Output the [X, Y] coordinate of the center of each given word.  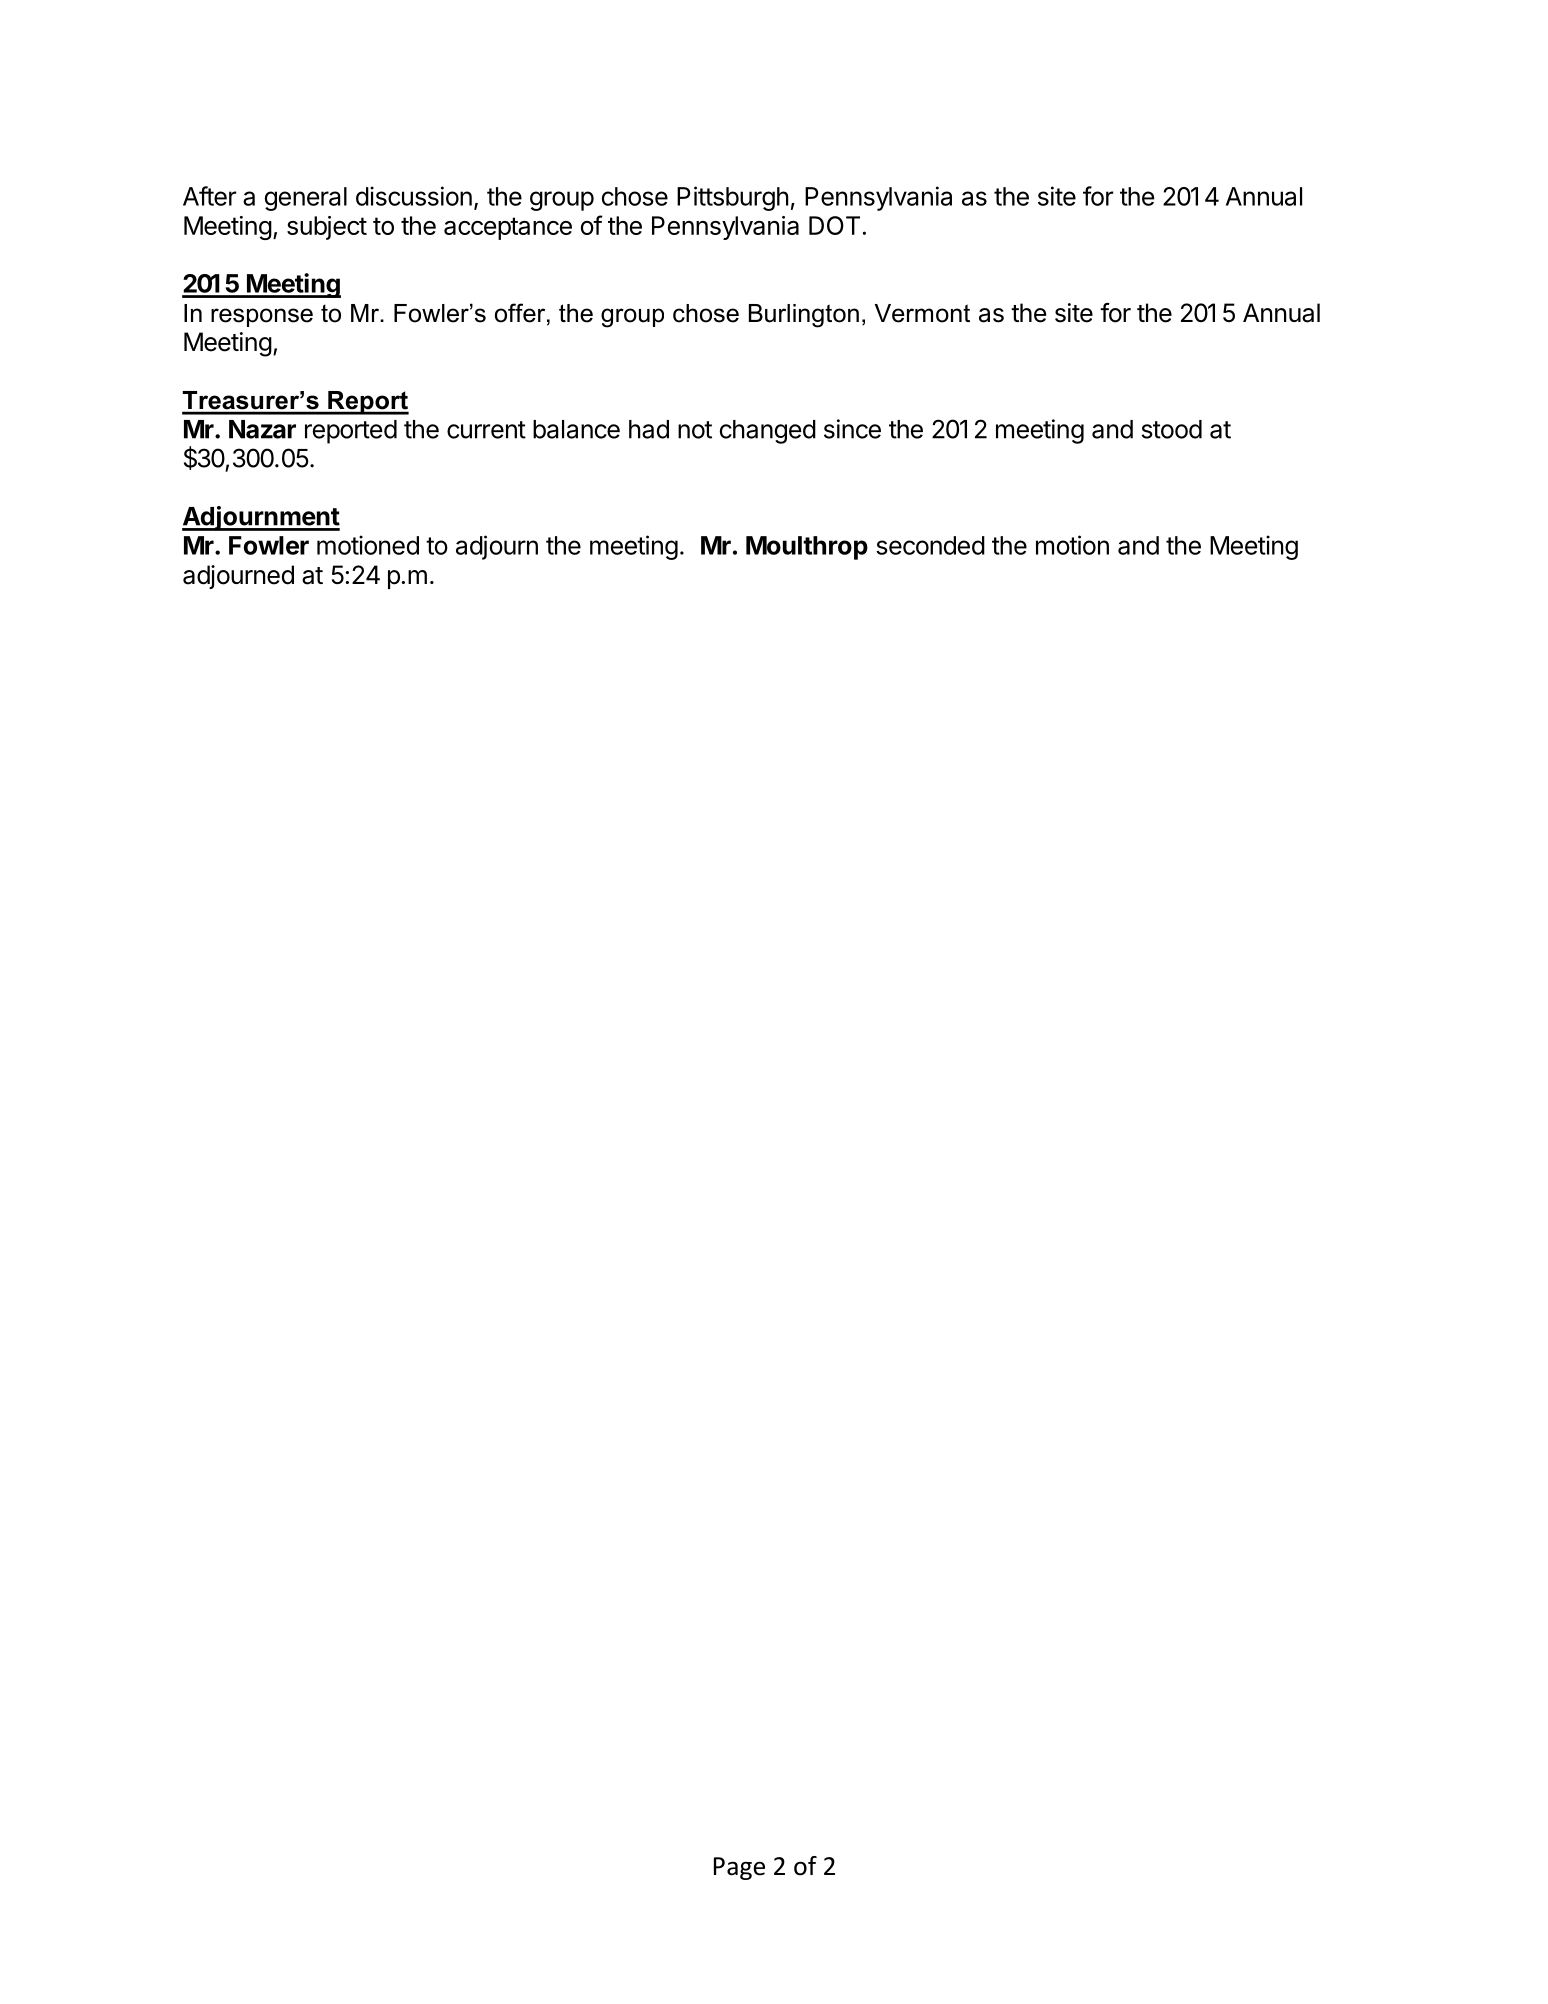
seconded [930, 545]
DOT [834, 225]
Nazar [262, 429]
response [262, 317]
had [649, 429]
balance [576, 429]
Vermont [922, 313]
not [695, 430]
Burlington [804, 316]
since [852, 429]
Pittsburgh [733, 198]
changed [768, 432]
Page [739, 1868]
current [486, 430]
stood [1172, 429]
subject [327, 228]
